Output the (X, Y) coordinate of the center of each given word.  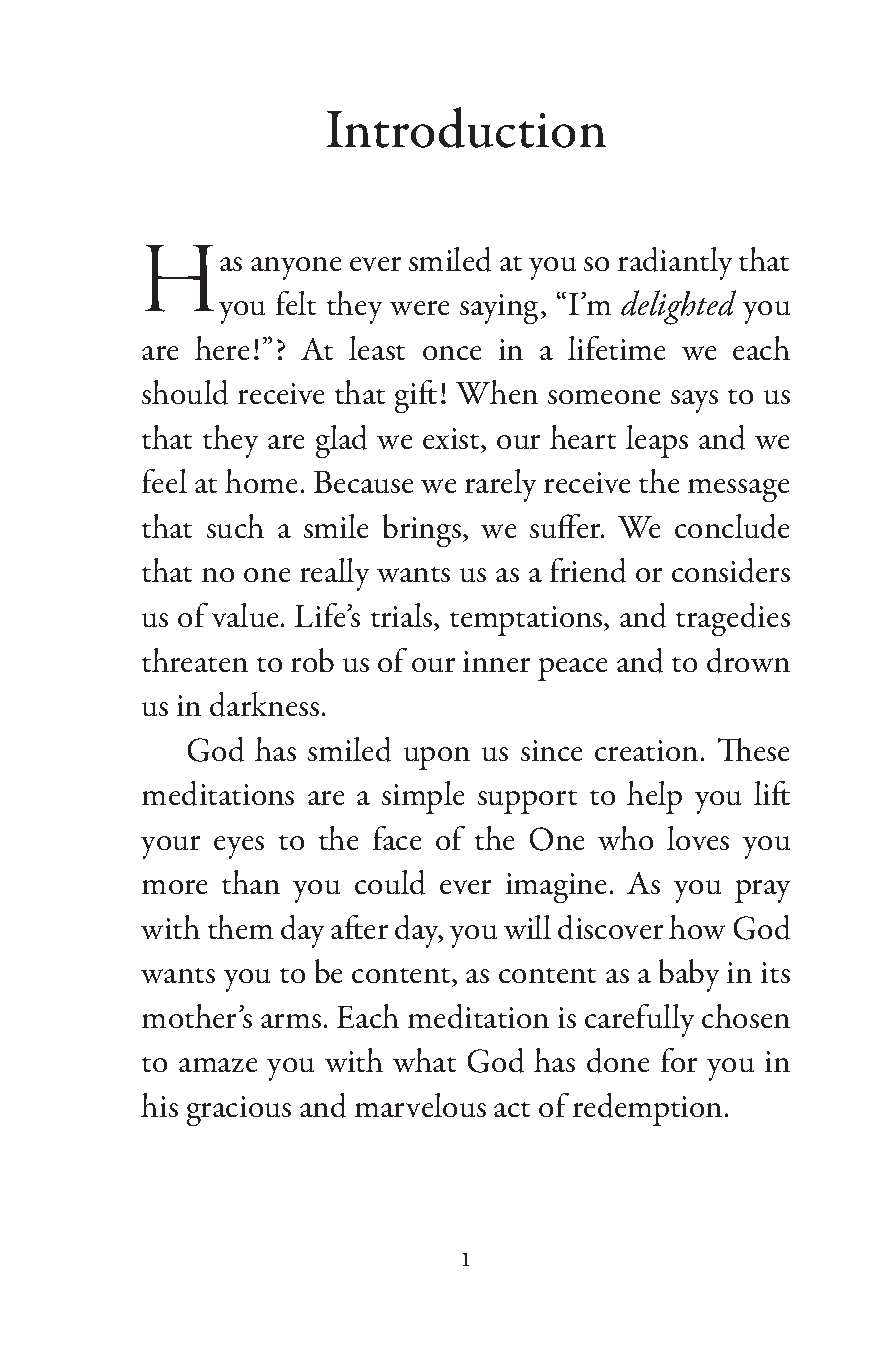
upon (437, 758)
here (222, 348)
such (235, 526)
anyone (296, 268)
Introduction (466, 127)
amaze (218, 1065)
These (753, 749)
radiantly (675, 263)
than (251, 882)
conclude (732, 526)
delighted (678, 307)
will (527, 927)
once (452, 353)
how (697, 927)
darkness (264, 704)
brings (423, 530)
